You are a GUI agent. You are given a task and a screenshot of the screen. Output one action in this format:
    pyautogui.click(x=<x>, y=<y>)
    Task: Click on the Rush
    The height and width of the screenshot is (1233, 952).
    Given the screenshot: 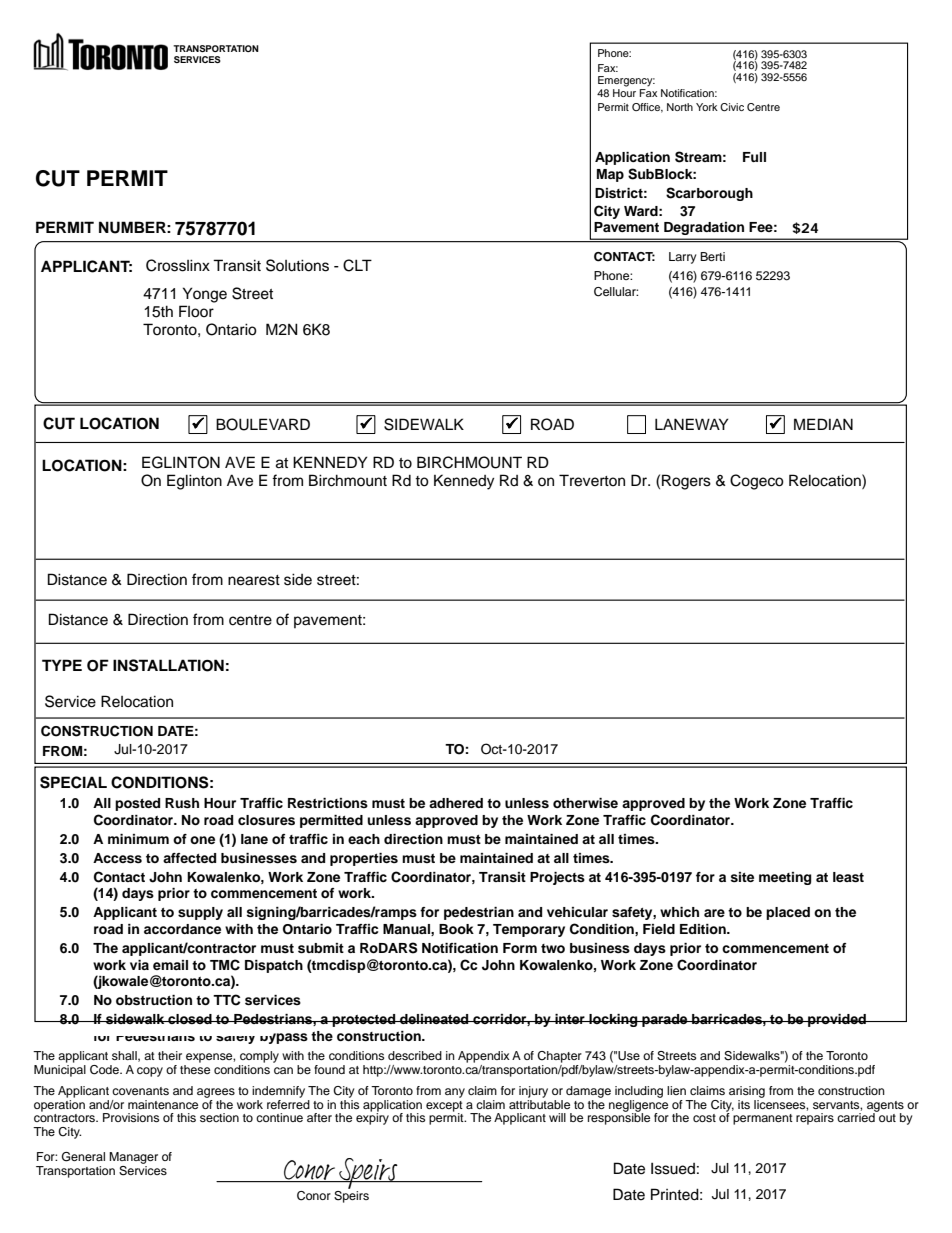 What is the action you would take?
    pyautogui.click(x=182, y=803)
